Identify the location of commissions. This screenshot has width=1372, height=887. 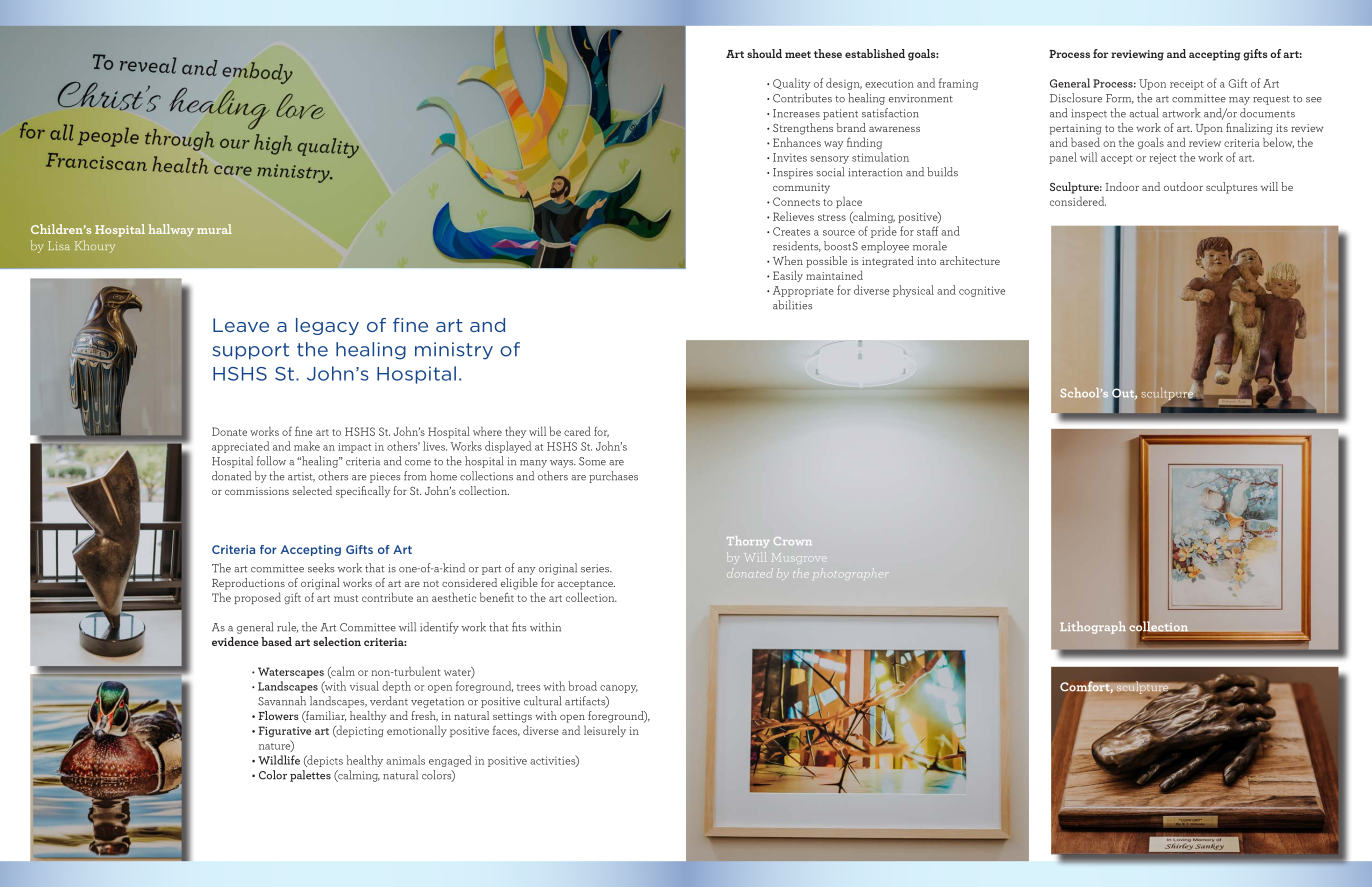
(257, 491).
